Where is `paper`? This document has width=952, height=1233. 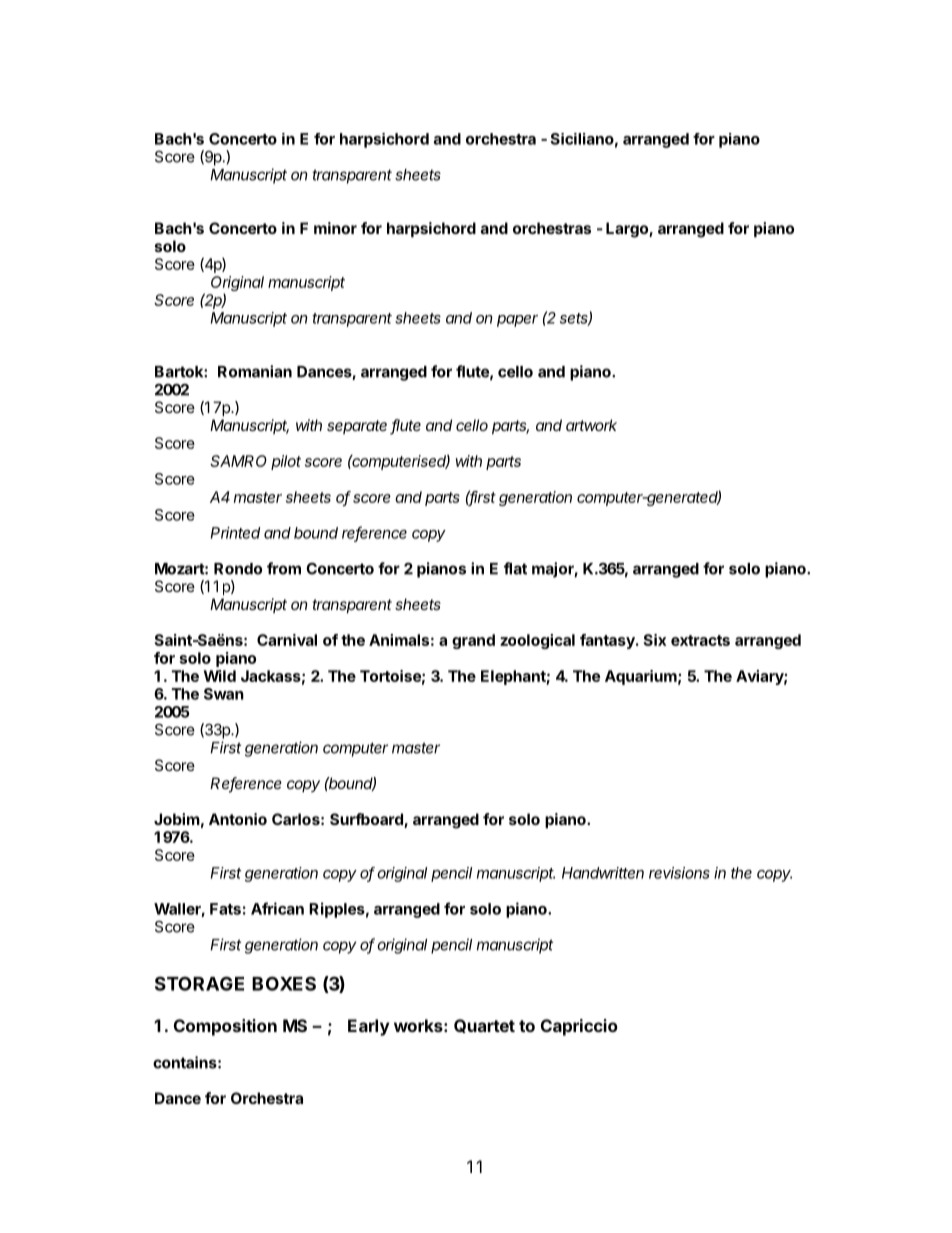
paper is located at coordinates (517, 321).
